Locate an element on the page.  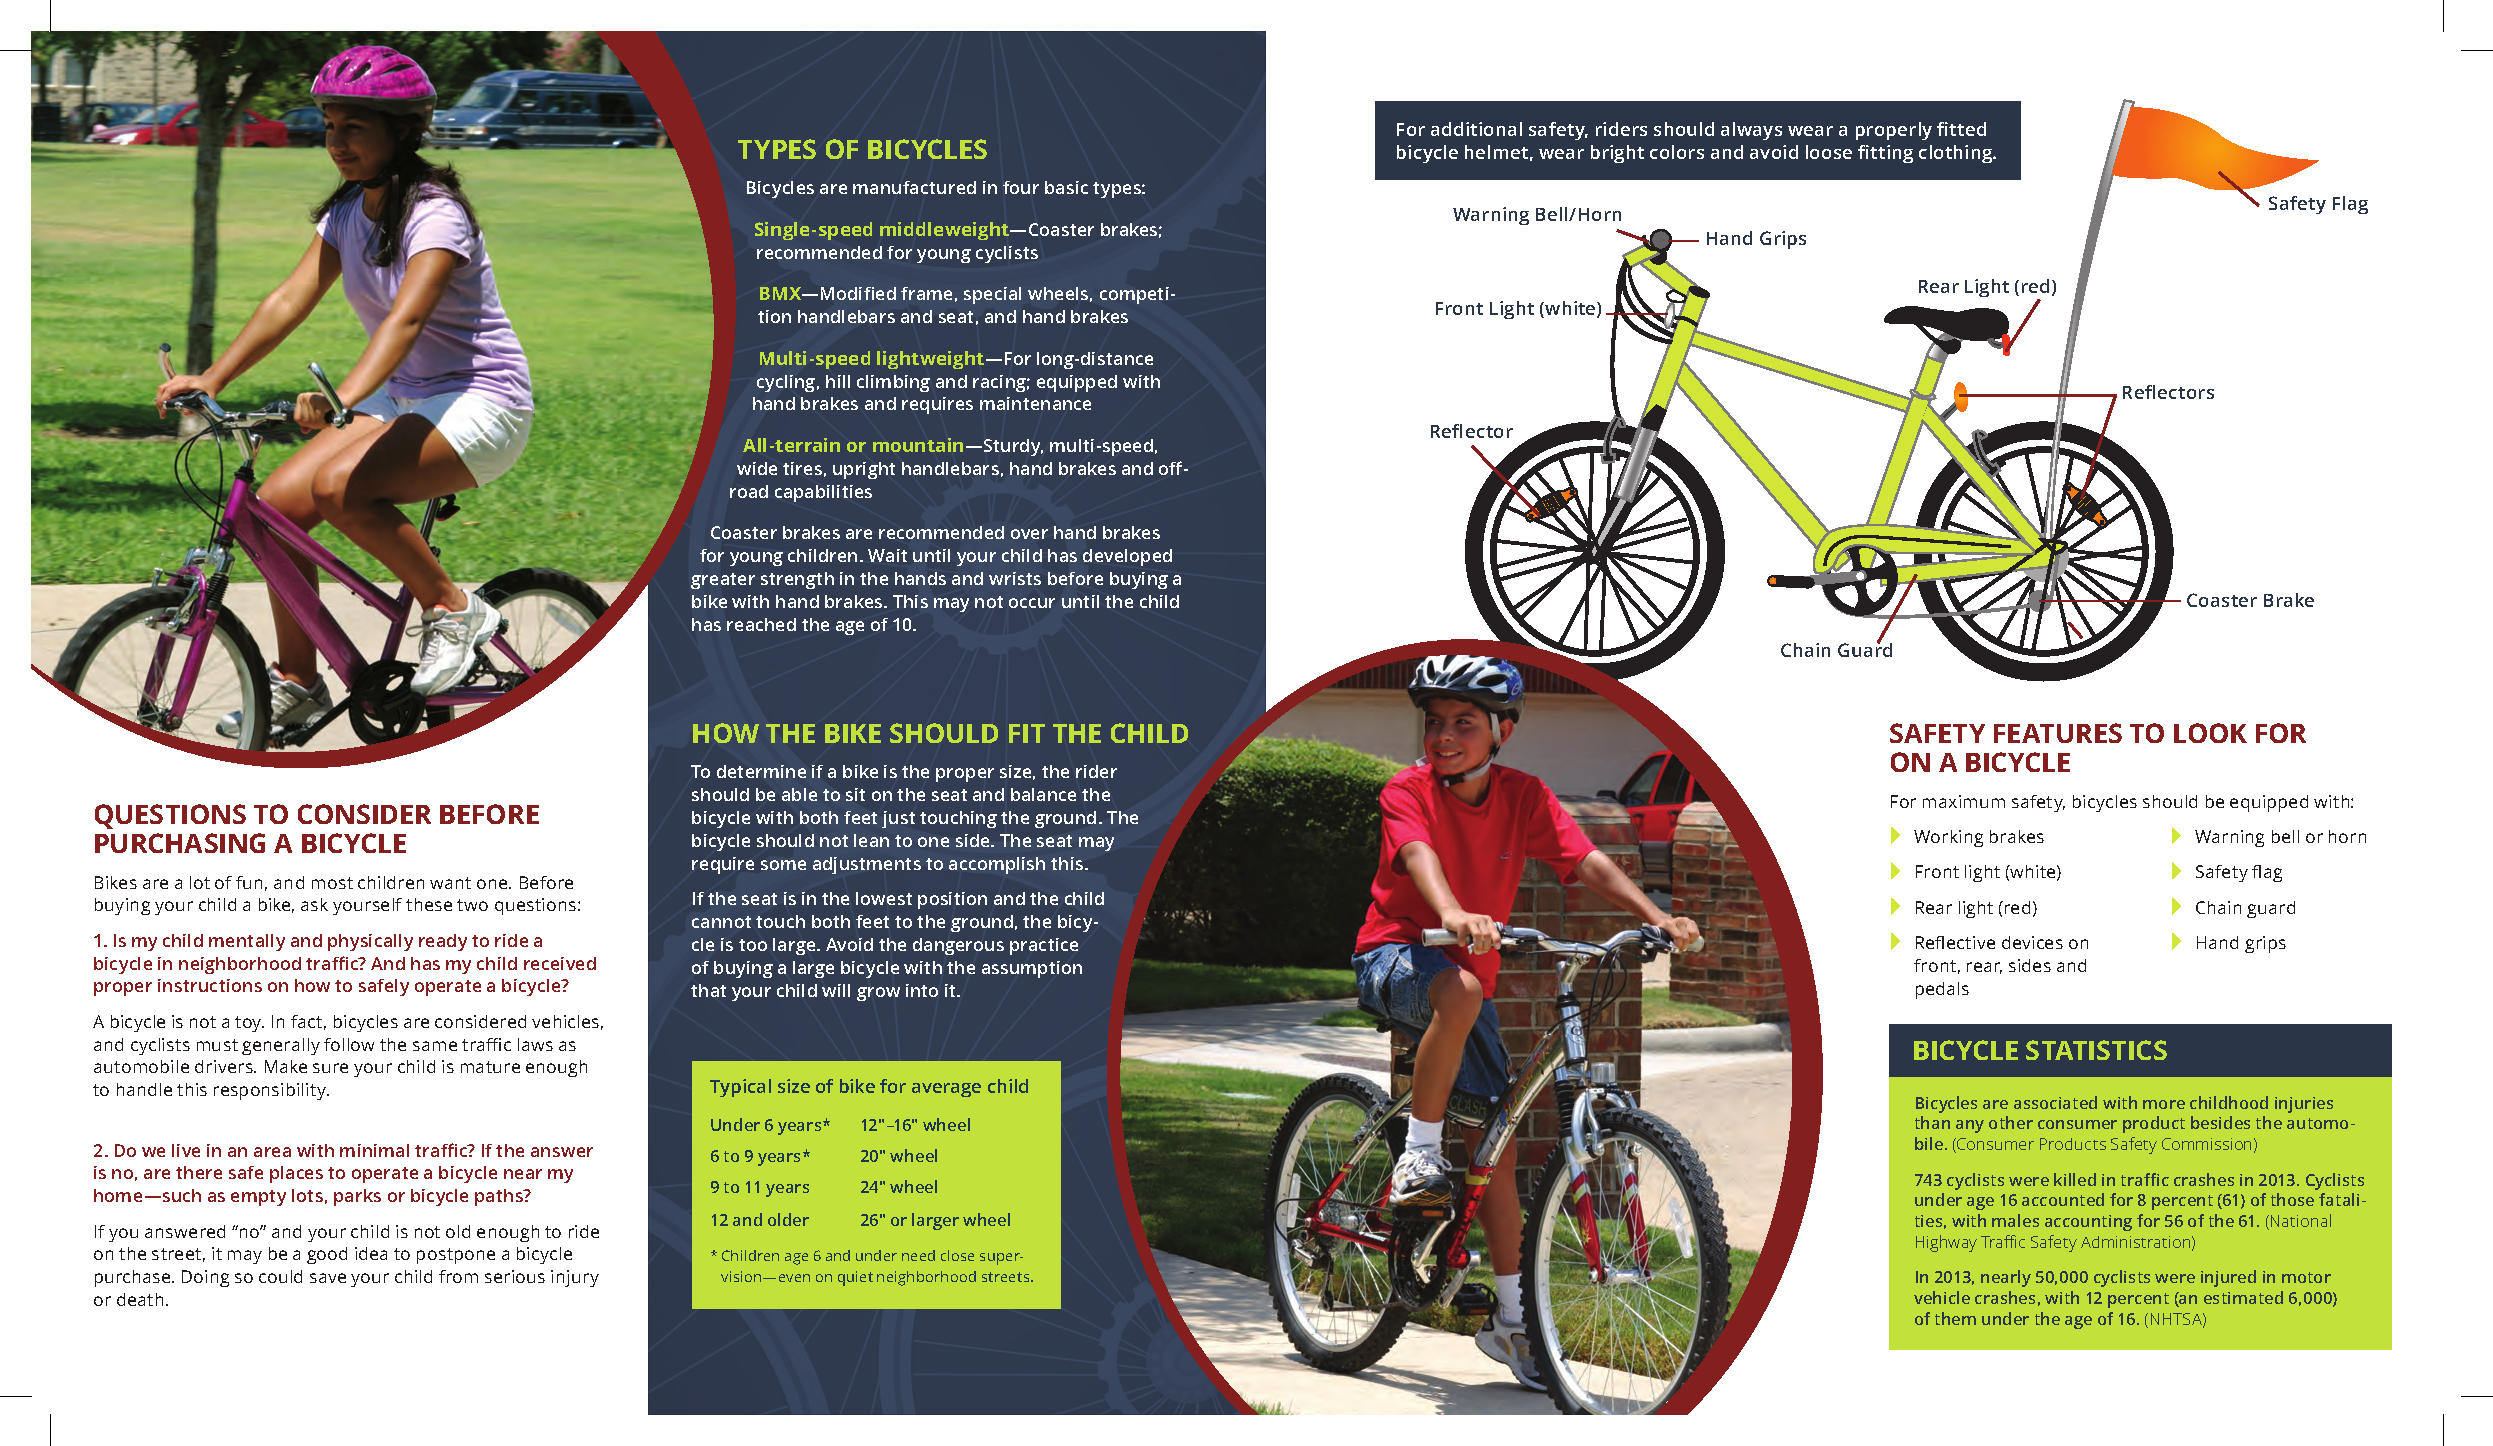
four is located at coordinates (1021, 187).
